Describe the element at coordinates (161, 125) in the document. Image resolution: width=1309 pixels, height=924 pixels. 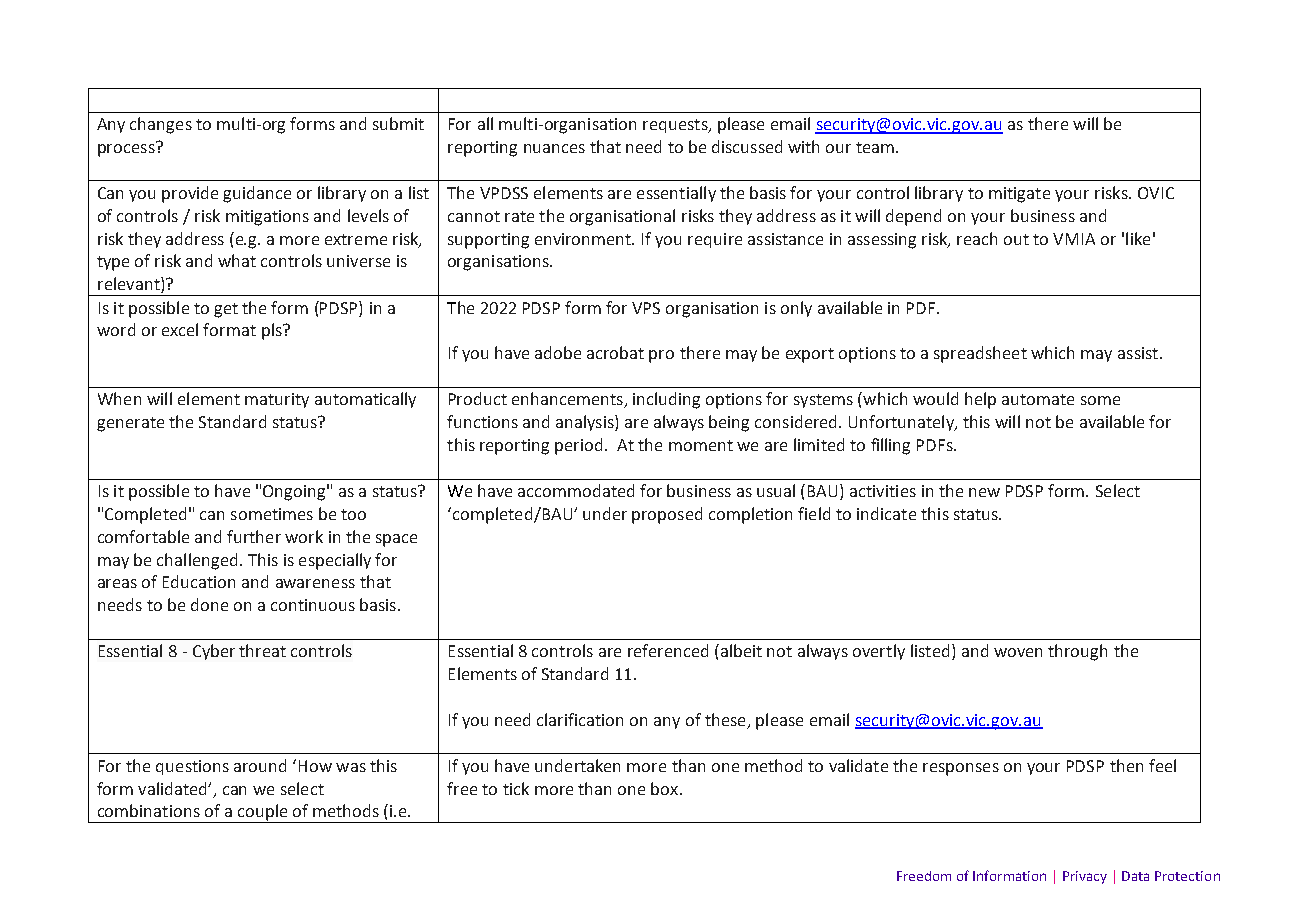
I see `changes` at that location.
